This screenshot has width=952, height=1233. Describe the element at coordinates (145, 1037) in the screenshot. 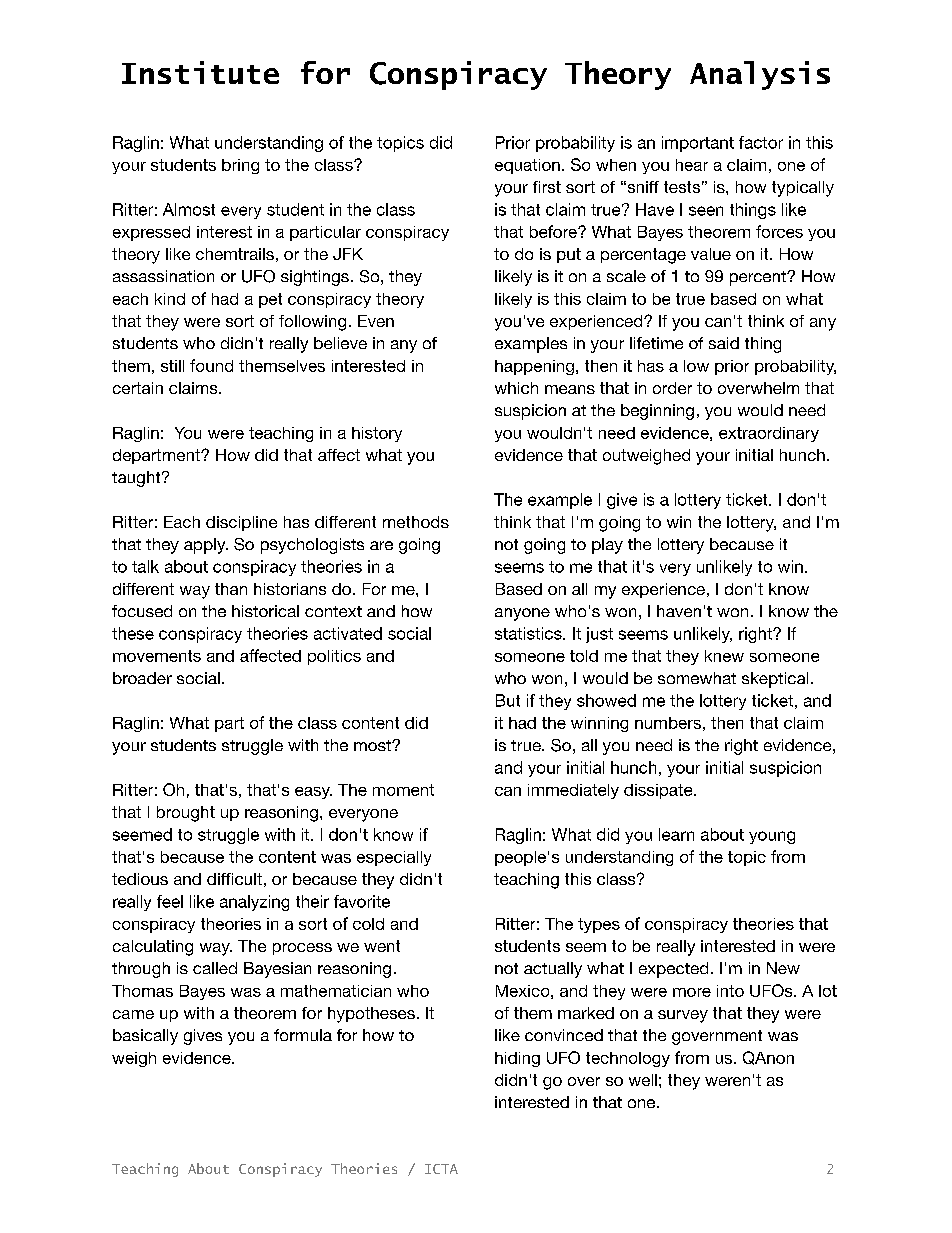

I see `basically` at that location.
